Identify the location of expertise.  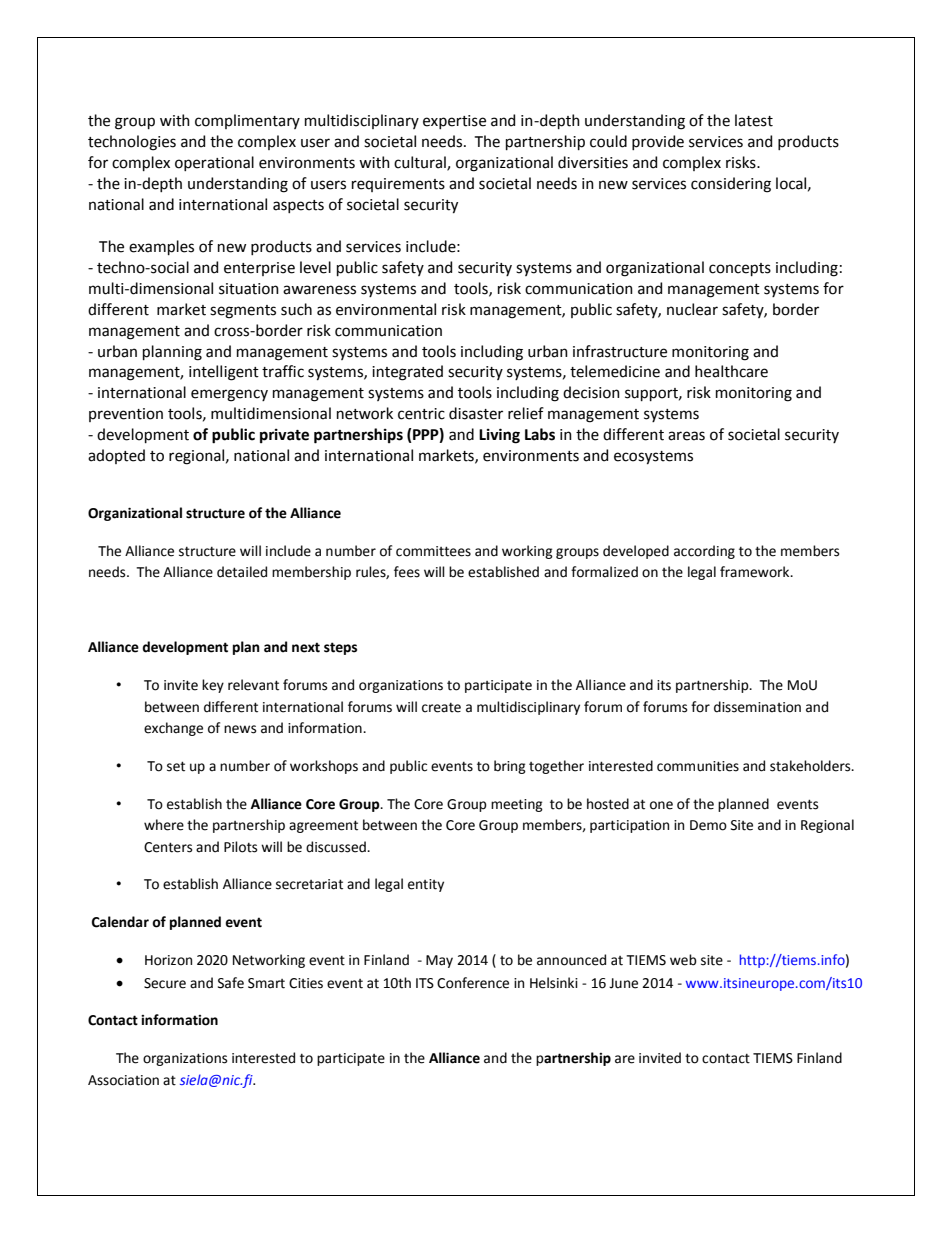
(454, 122).
